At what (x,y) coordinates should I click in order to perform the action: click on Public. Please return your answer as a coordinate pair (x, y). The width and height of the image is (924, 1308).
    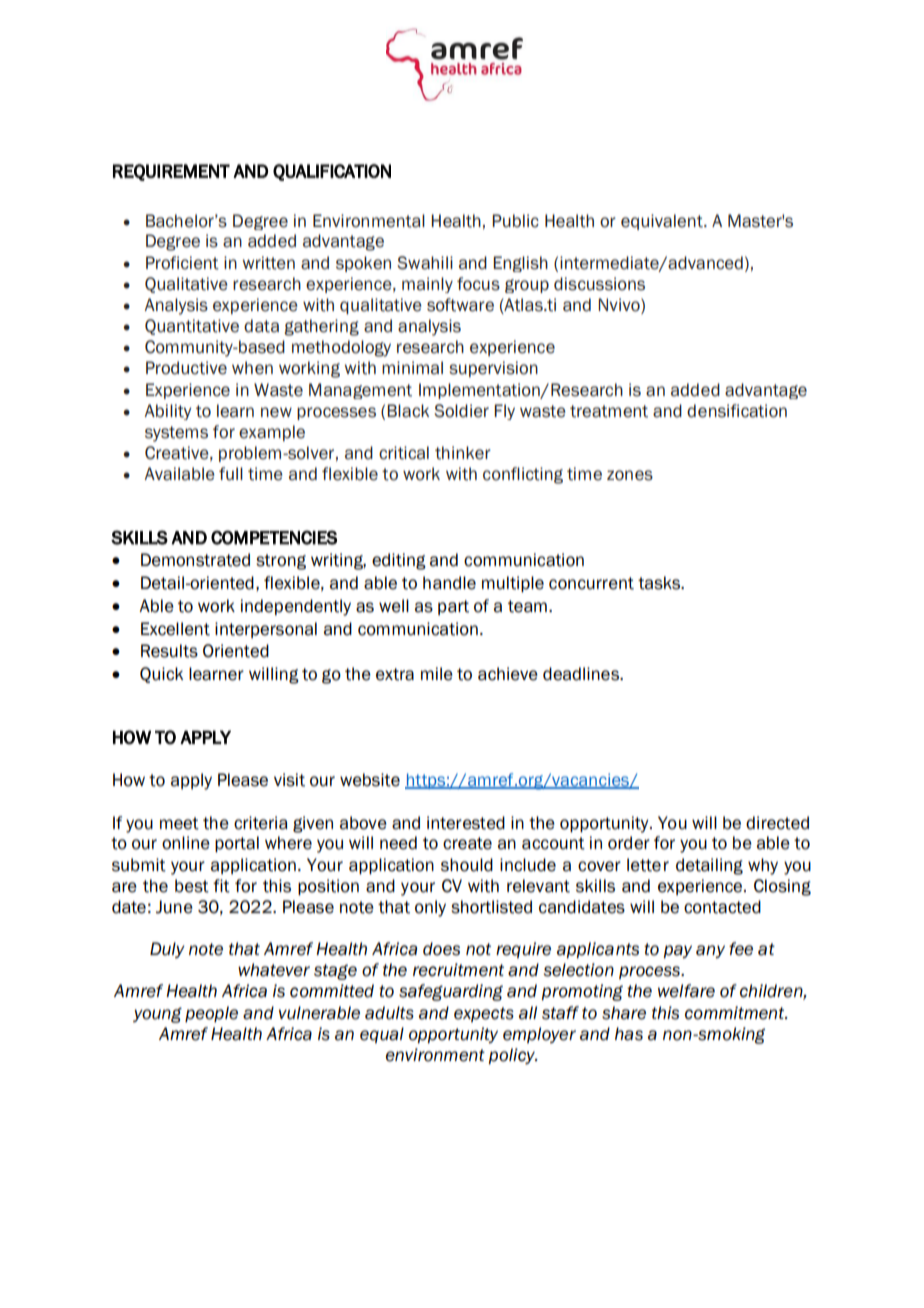
    Looking at the image, I should click on (515, 221).
